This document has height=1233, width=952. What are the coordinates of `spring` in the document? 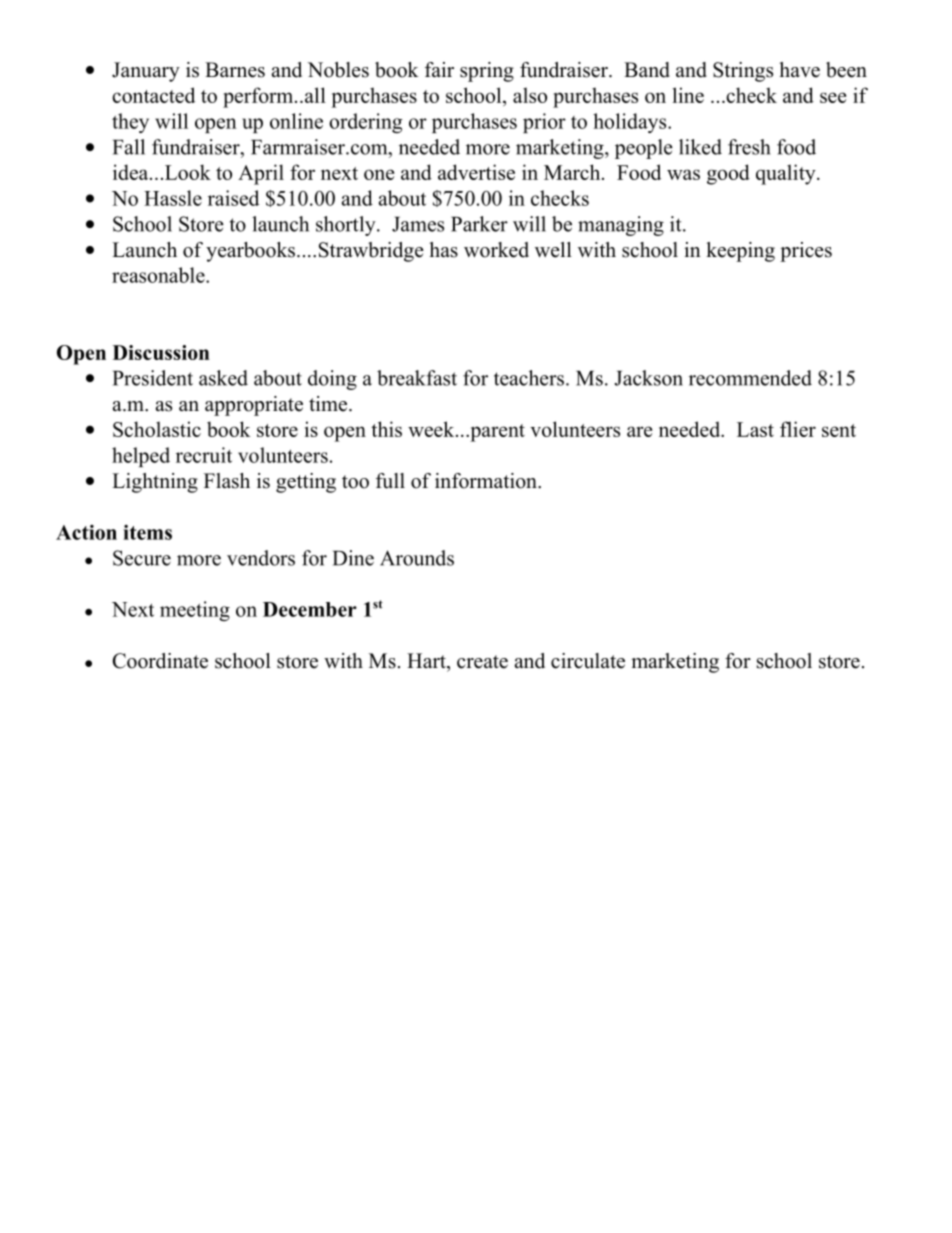 It's located at (487, 72).
